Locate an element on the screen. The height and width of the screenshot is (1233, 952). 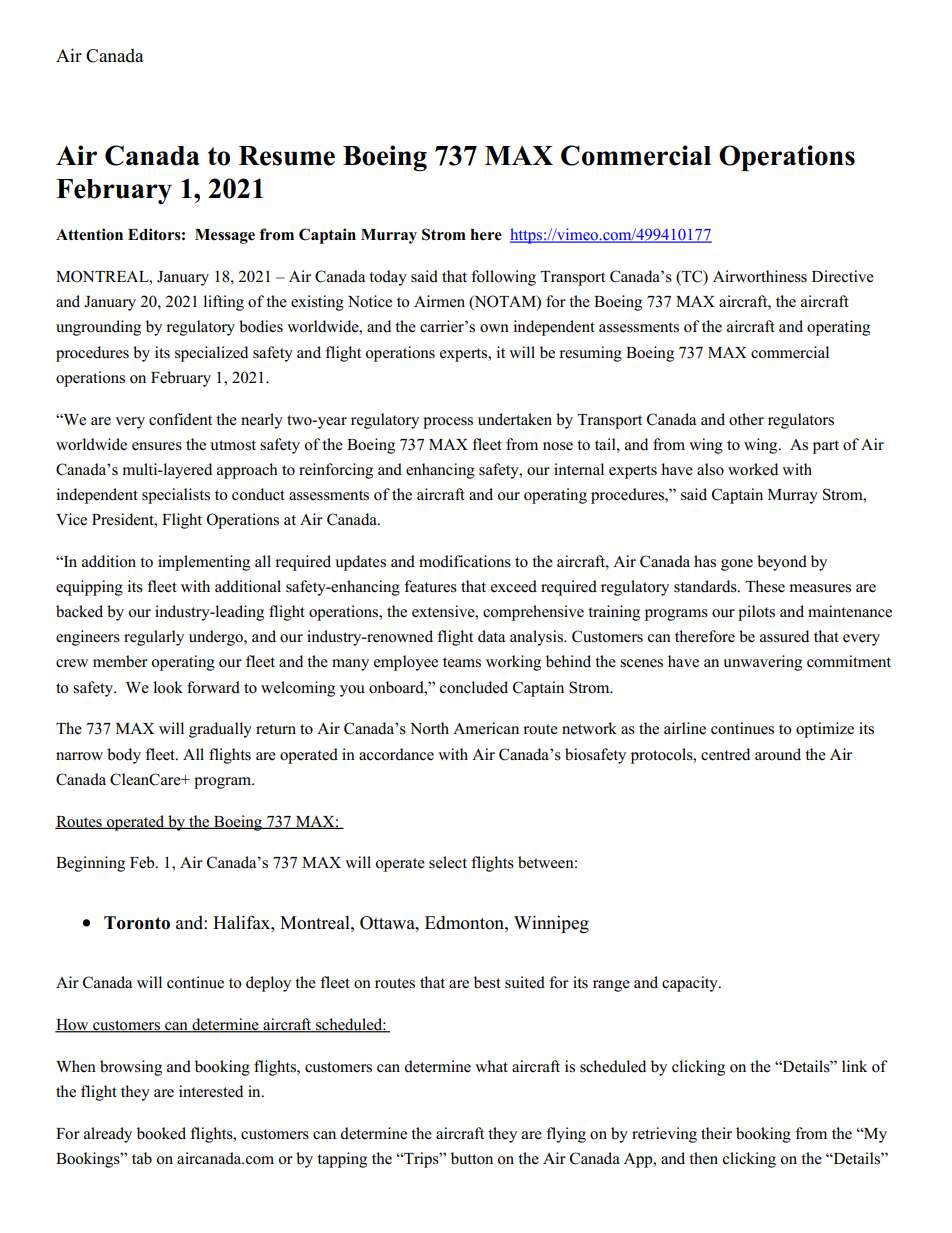
flying is located at coordinates (566, 1135).
